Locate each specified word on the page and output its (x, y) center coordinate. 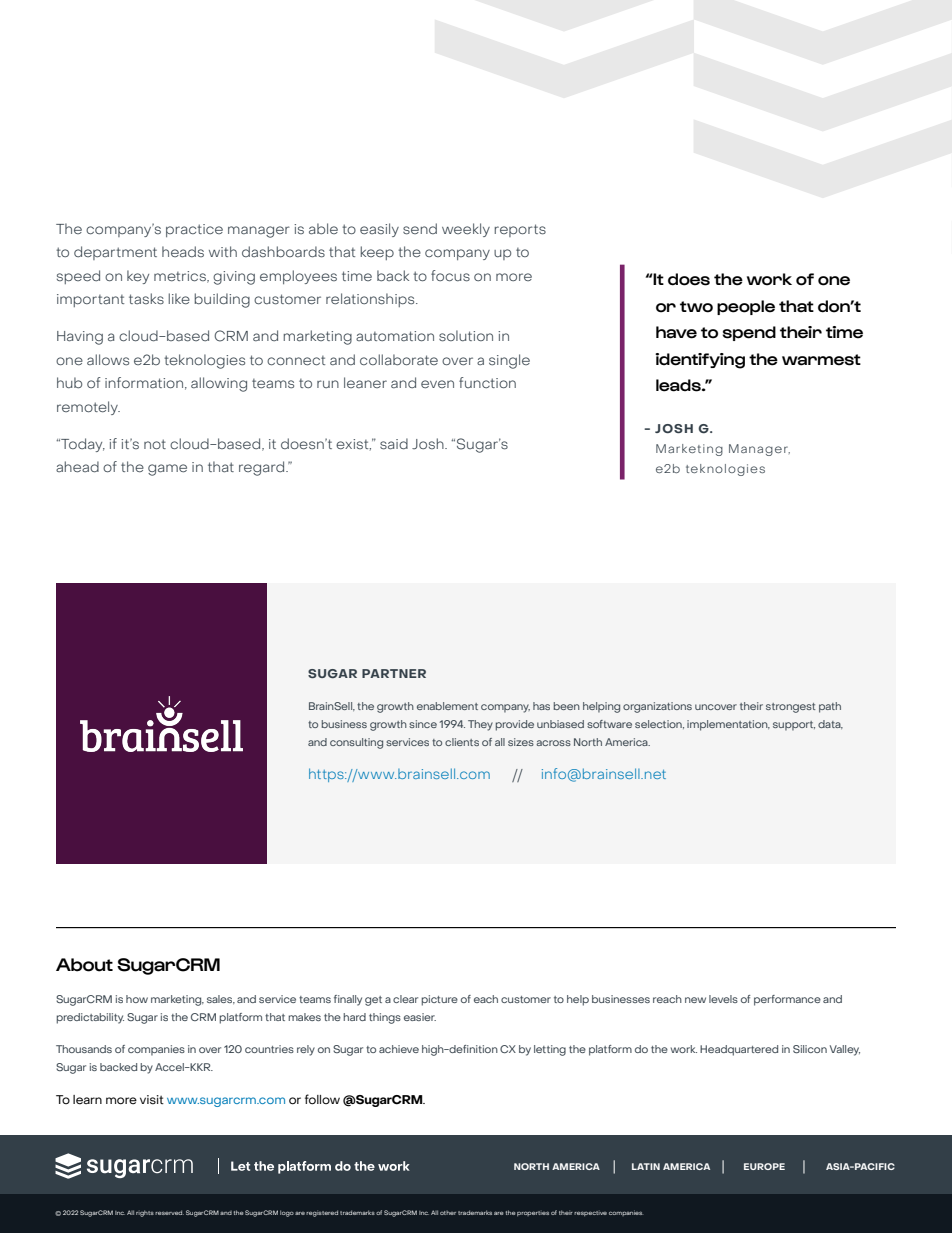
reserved (169, 1212)
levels (723, 999)
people (746, 307)
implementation (728, 725)
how (137, 999)
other (448, 1213)
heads (183, 252)
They (480, 725)
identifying (700, 361)
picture (439, 1000)
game (167, 470)
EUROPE (764, 1166)
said (394, 444)
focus (450, 276)
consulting (356, 743)
